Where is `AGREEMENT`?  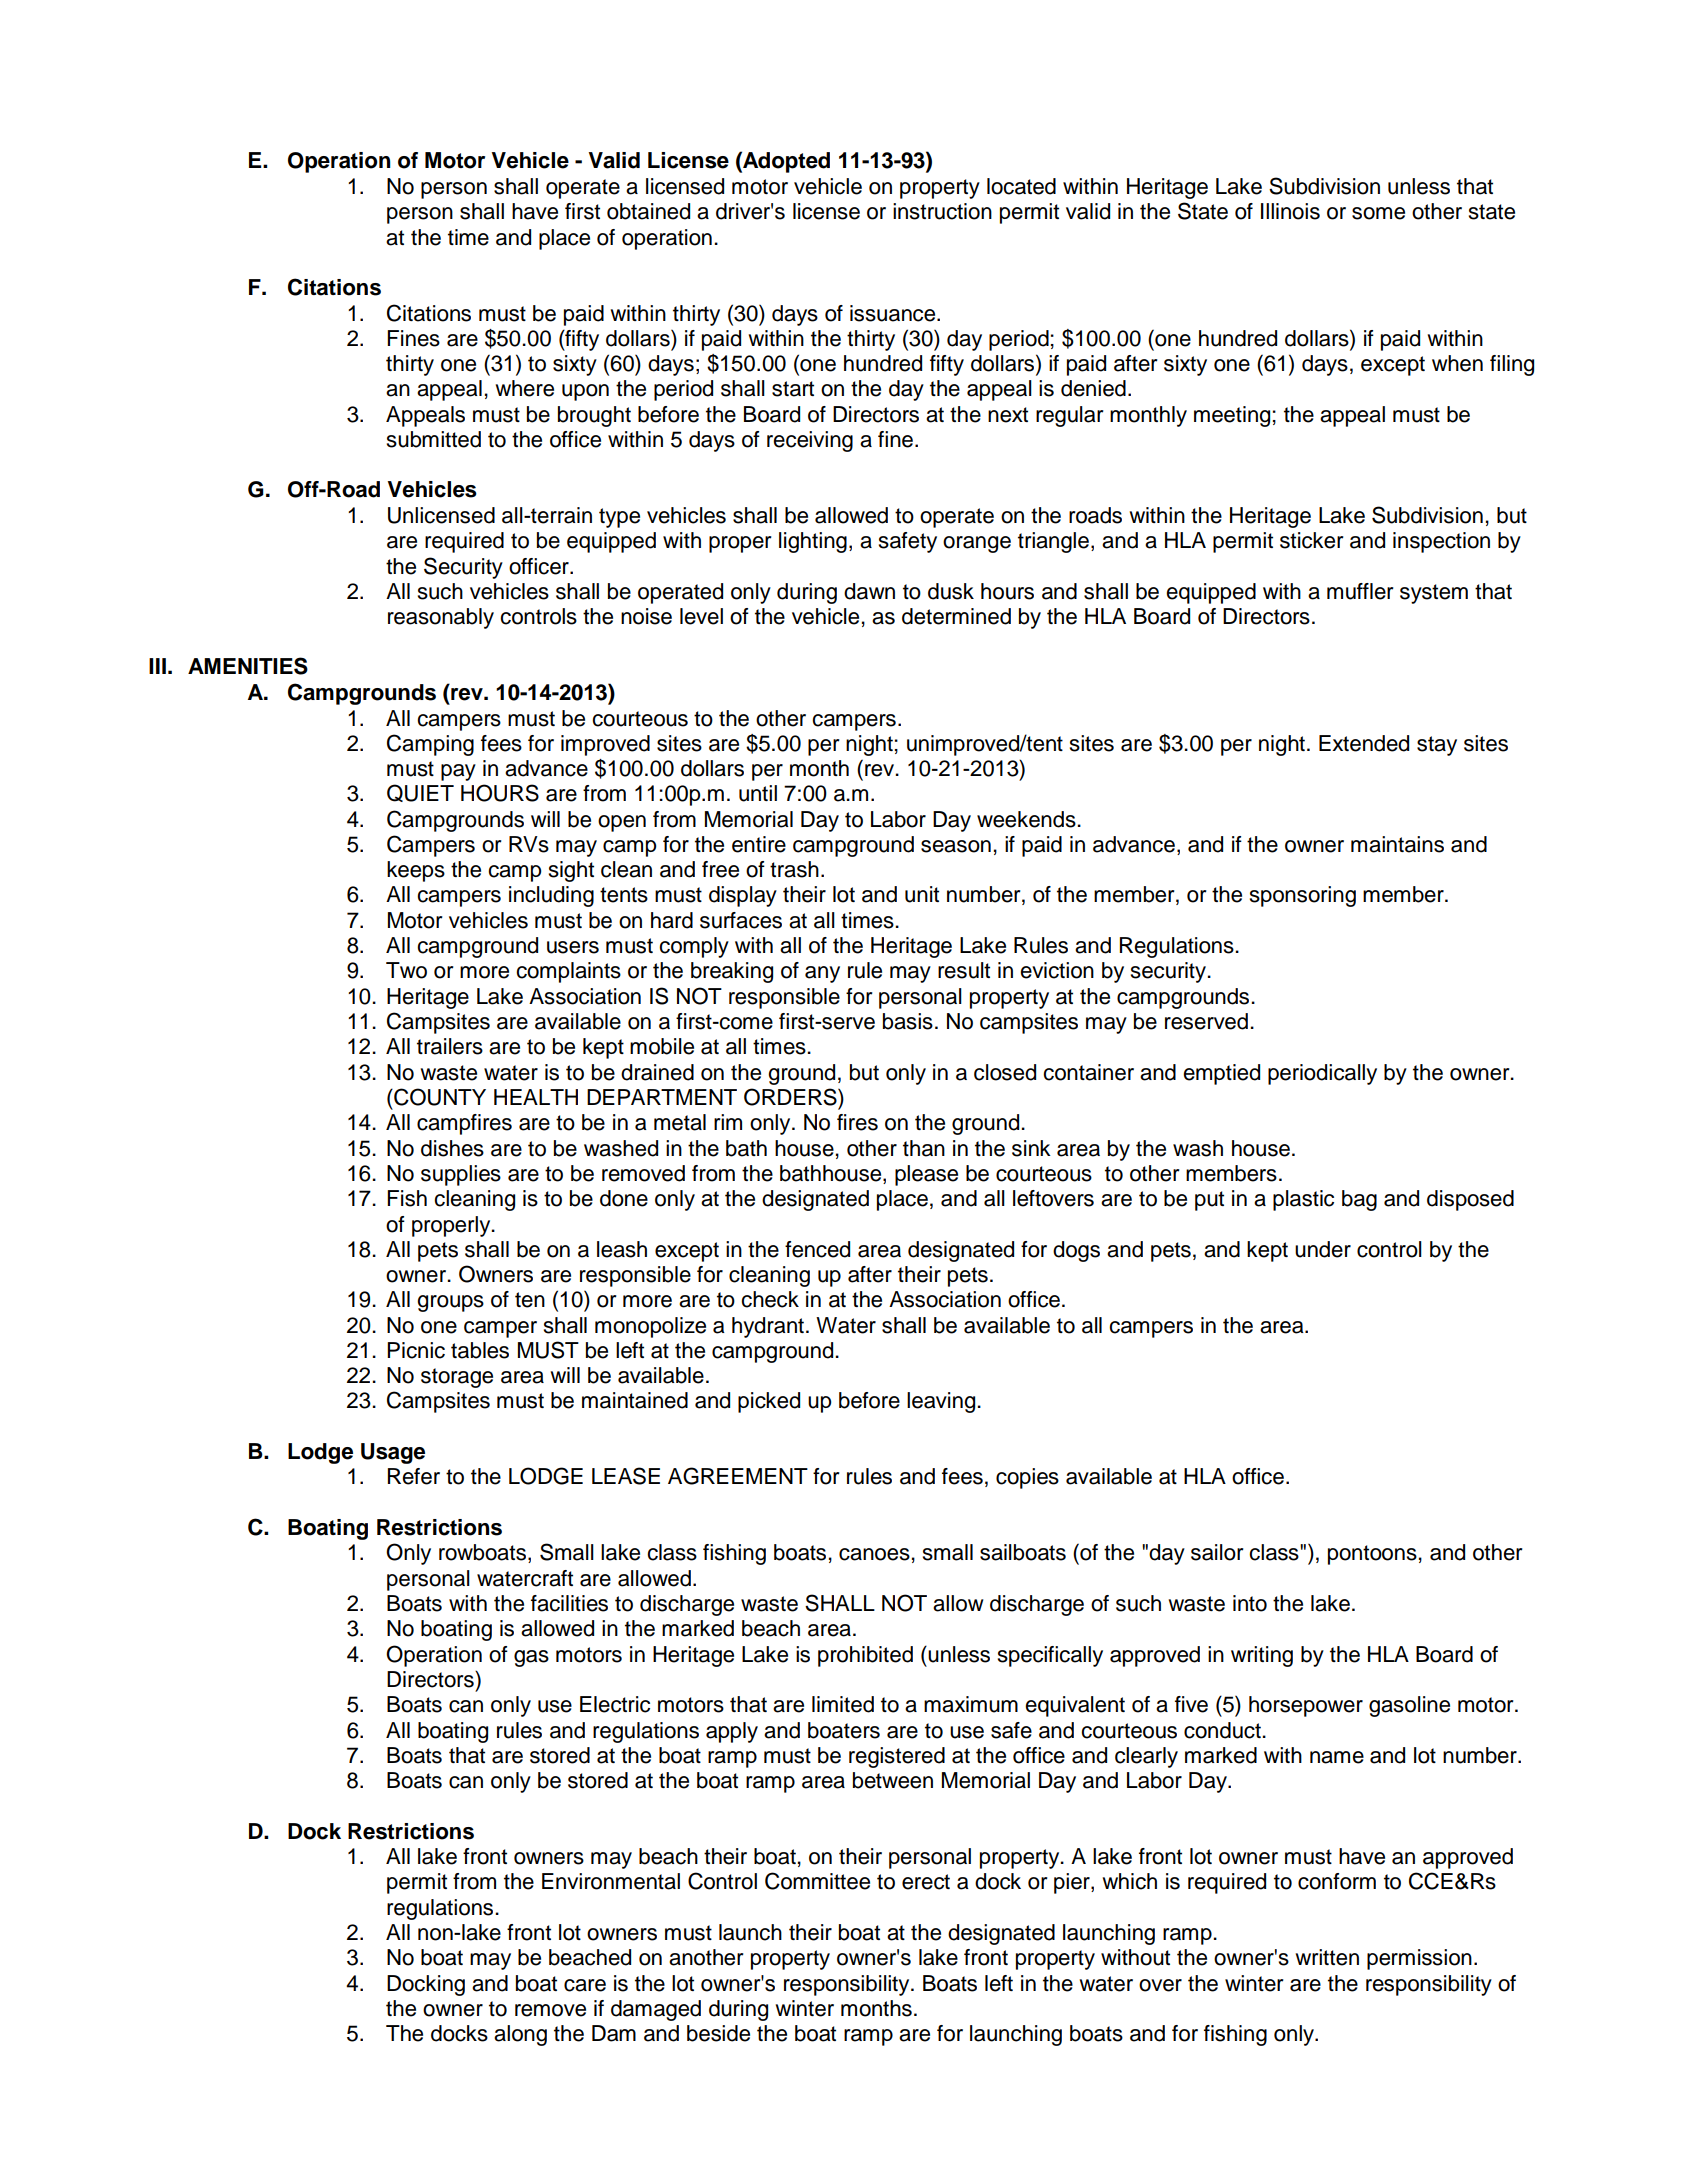 AGREEMENT is located at coordinates (738, 1476).
